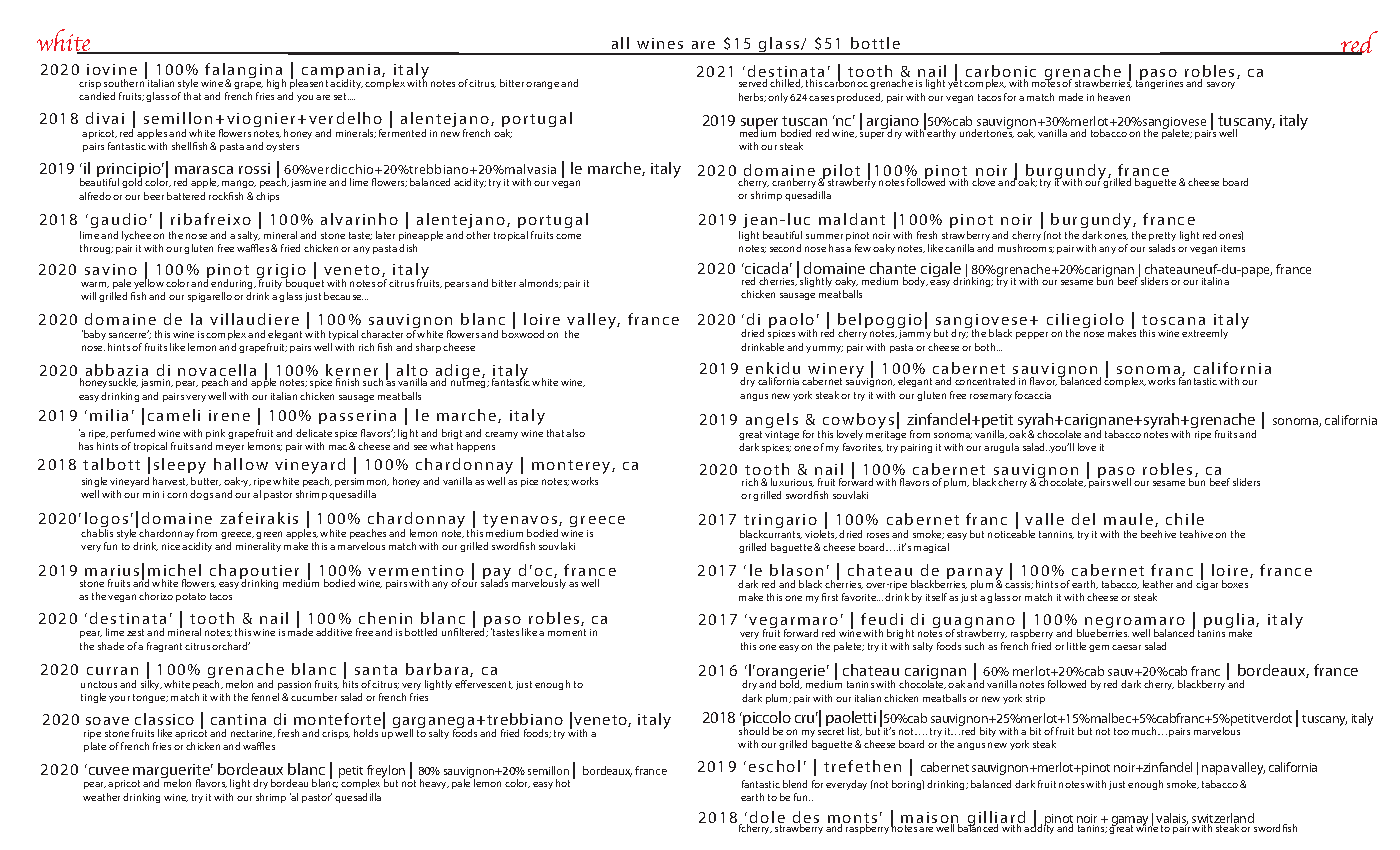  I want to click on pretty, so click(1162, 236).
